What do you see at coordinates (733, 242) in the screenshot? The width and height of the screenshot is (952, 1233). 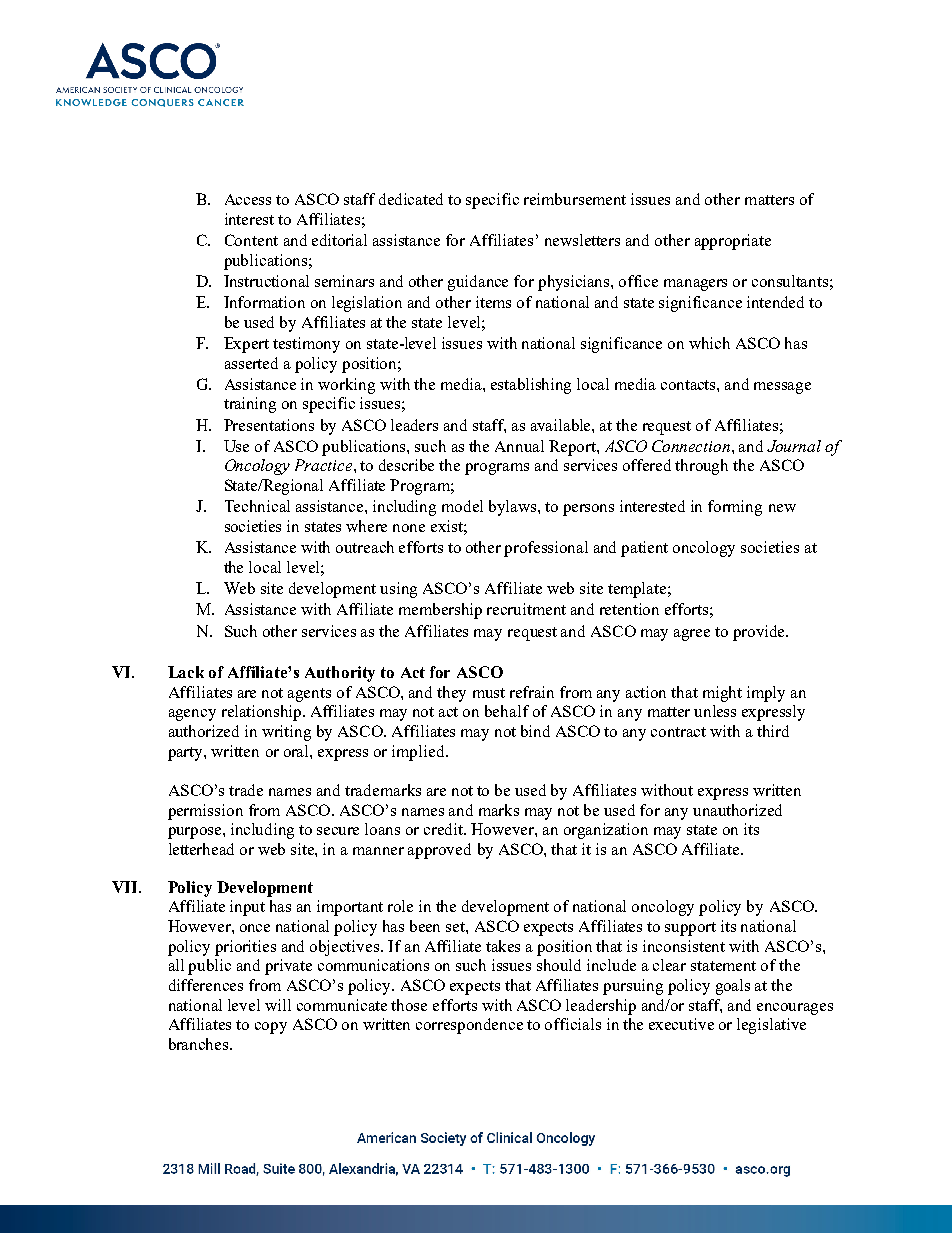 I see `appropriate` at bounding box center [733, 242].
